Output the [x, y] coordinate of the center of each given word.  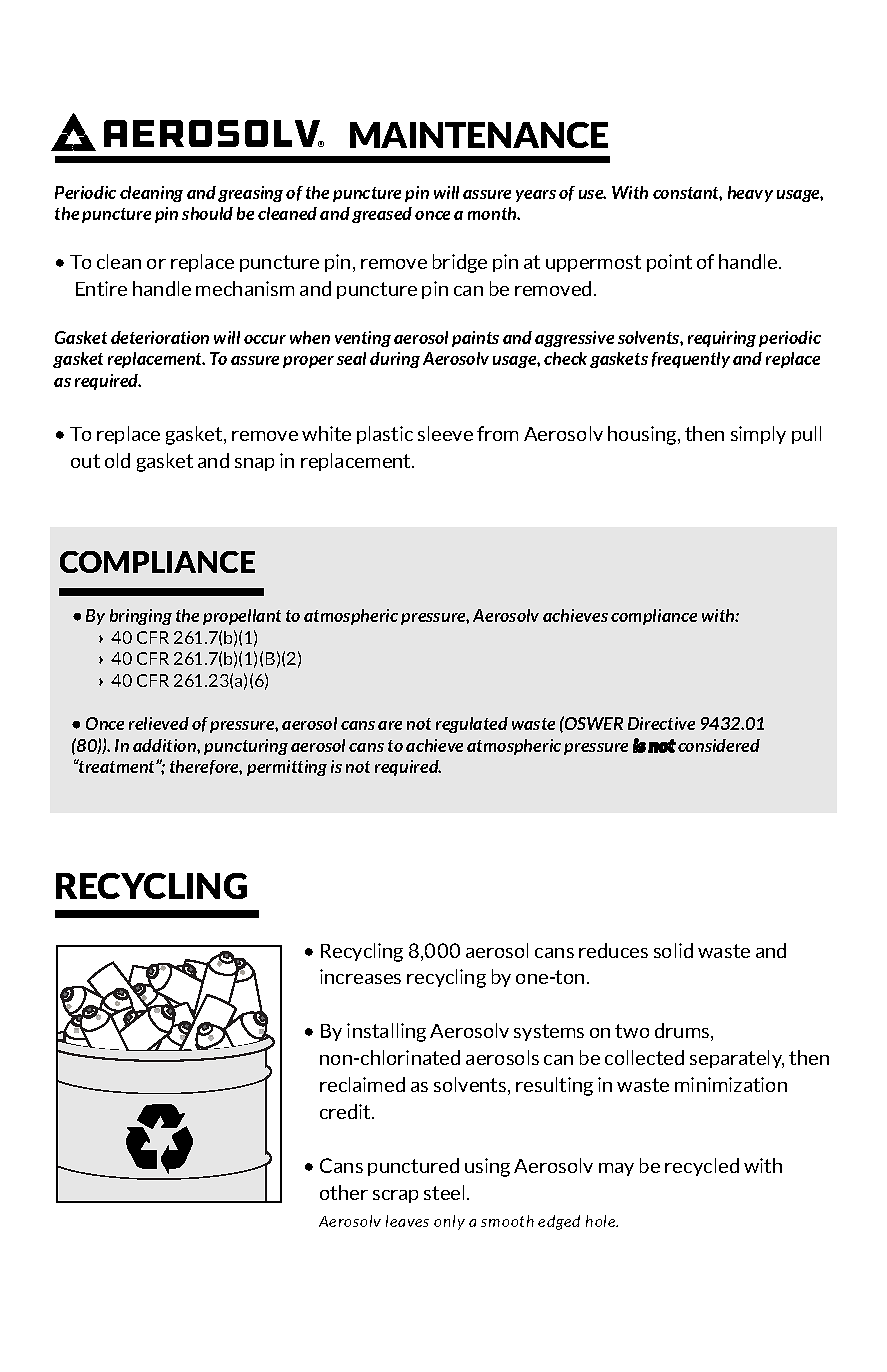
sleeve [445, 433]
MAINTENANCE [479, 135]
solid [673, 950]
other [344, 1192]
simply [758, 435]
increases [360, 976]
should [207, 213]
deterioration [160, 337]
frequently [691, 360]
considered [719, 745]
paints [475, 339]
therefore [206, 767]
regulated [472, 725]
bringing [141, 617]
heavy [750, 194]
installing [386, 1032]
